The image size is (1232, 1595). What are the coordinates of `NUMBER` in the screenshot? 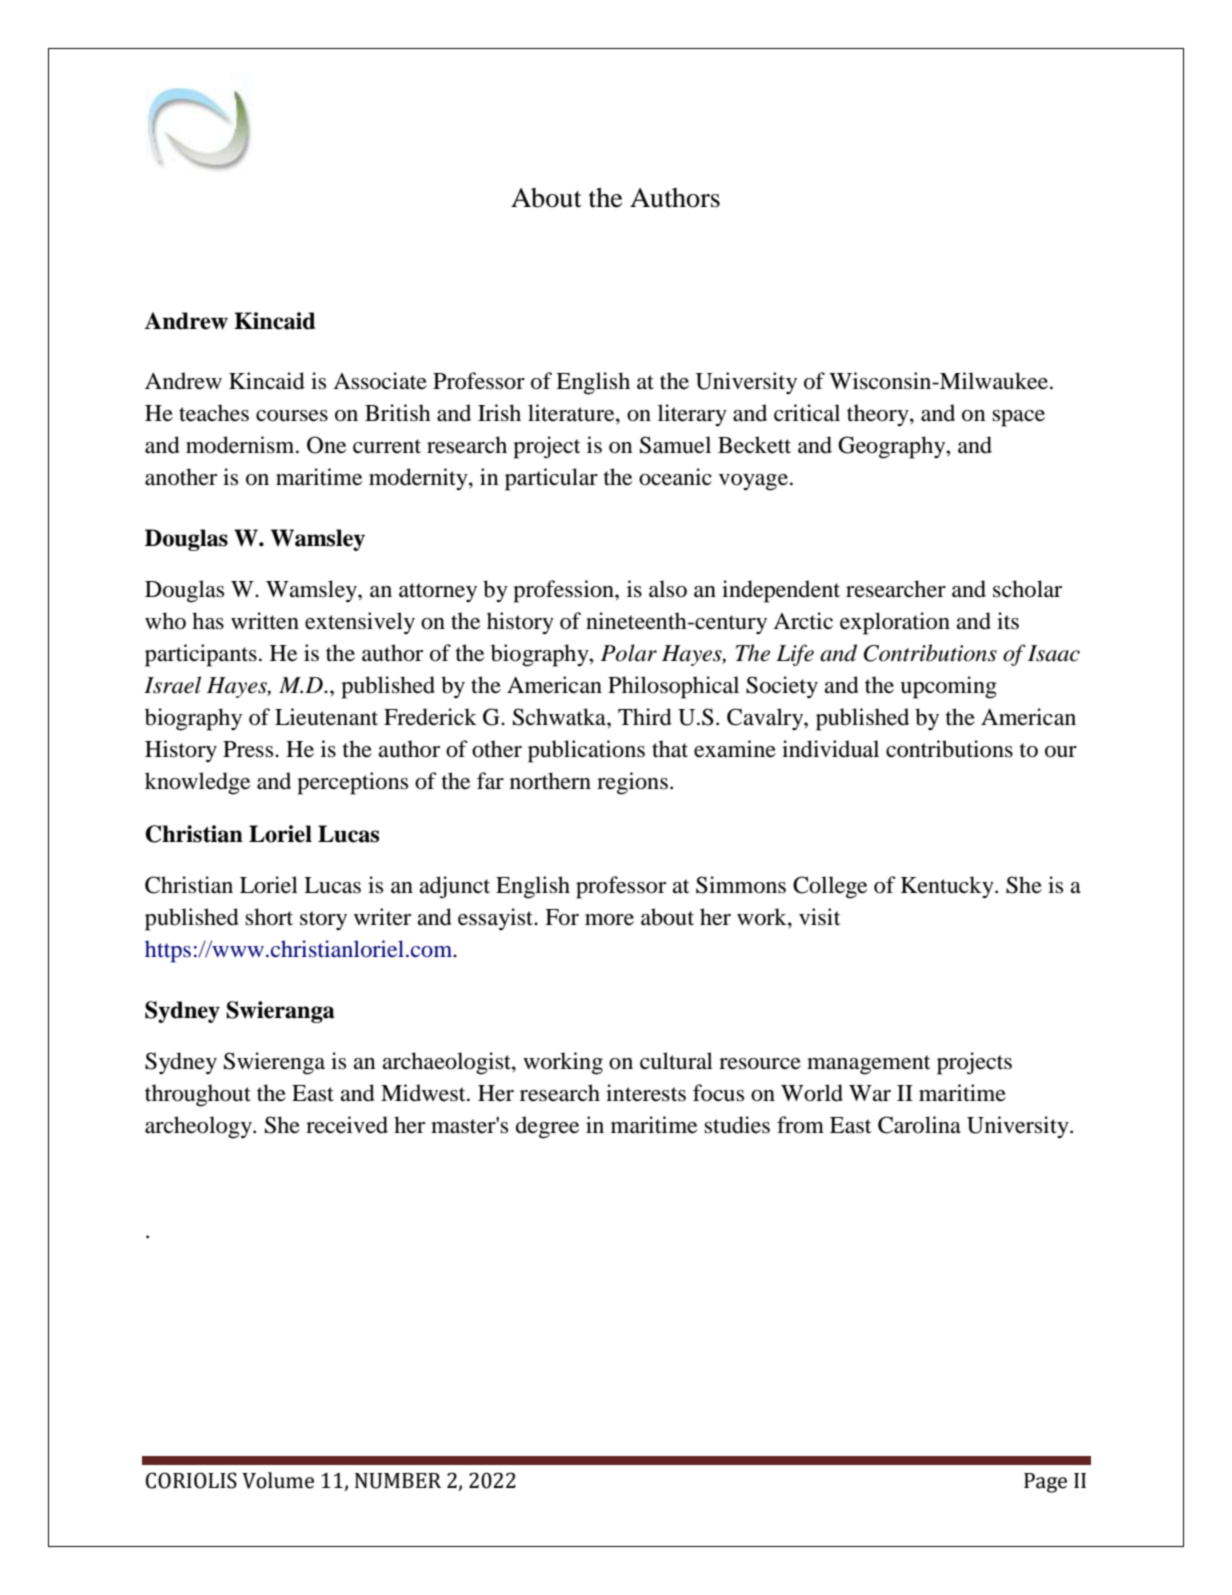 It's located at (398, 1481).
